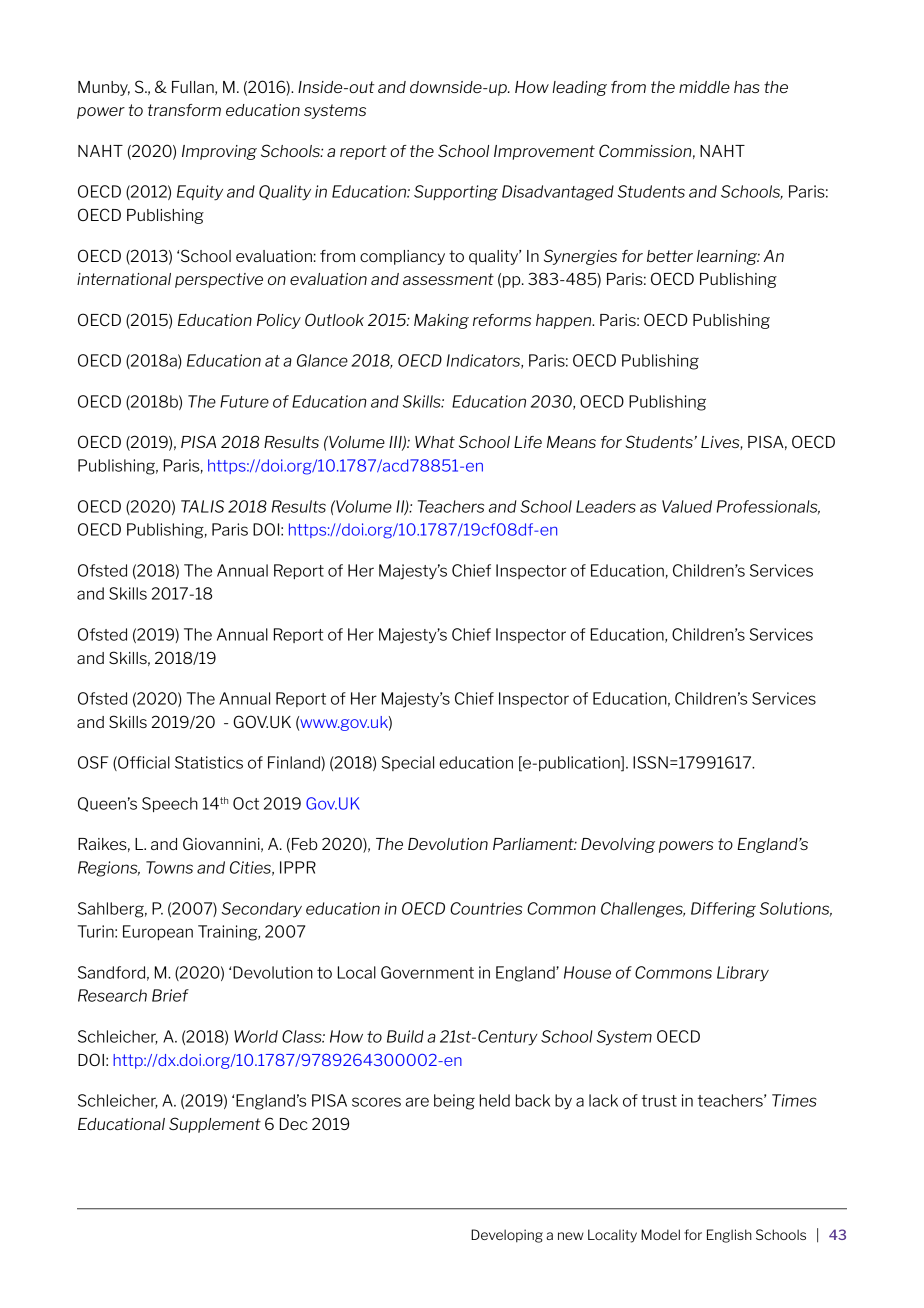  Describe the element at coordinates (408, 763) in the page. I see `Special` at that location.
